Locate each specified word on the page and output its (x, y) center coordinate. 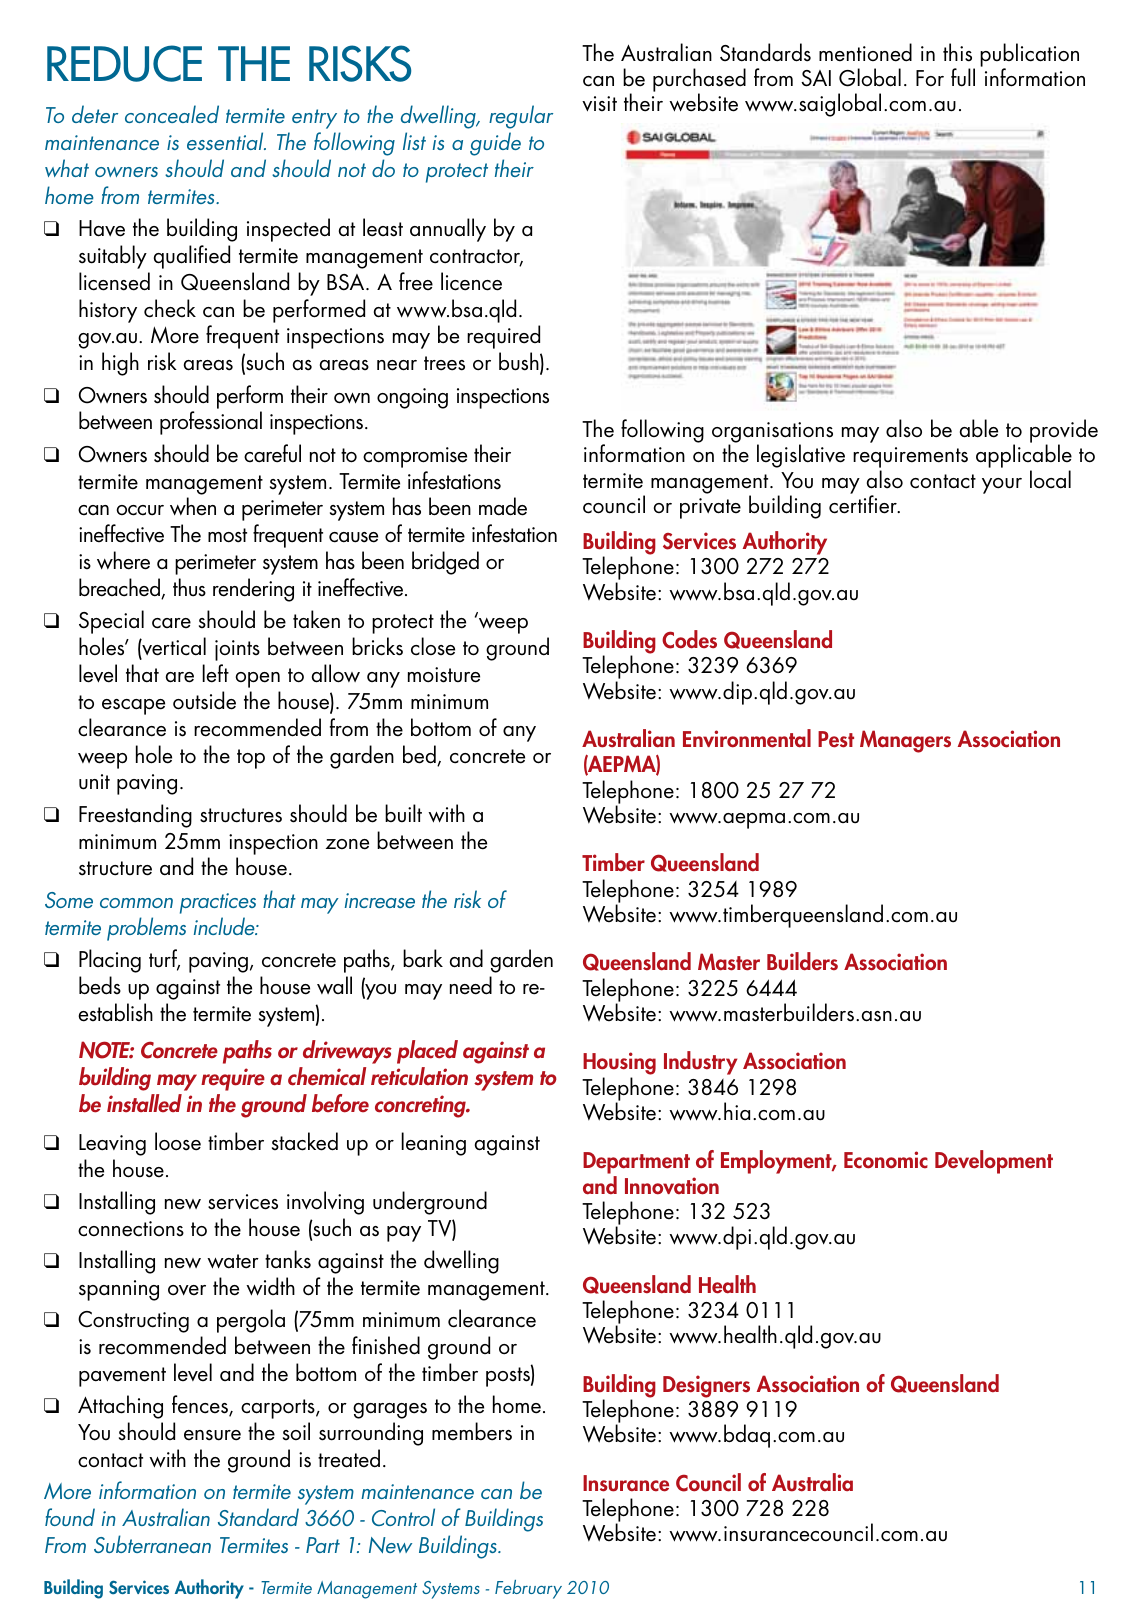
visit (599, 104)
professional (211, 423)
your (1002, 486)
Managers (905, 741)
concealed (172, 114)
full (963, 77)
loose (178, 1141)
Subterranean (152, 1544)
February (528, 1589)
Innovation (672, 1186)
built (403, 813)
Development (994, 1162)
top (251, 759)
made (503, 506)
